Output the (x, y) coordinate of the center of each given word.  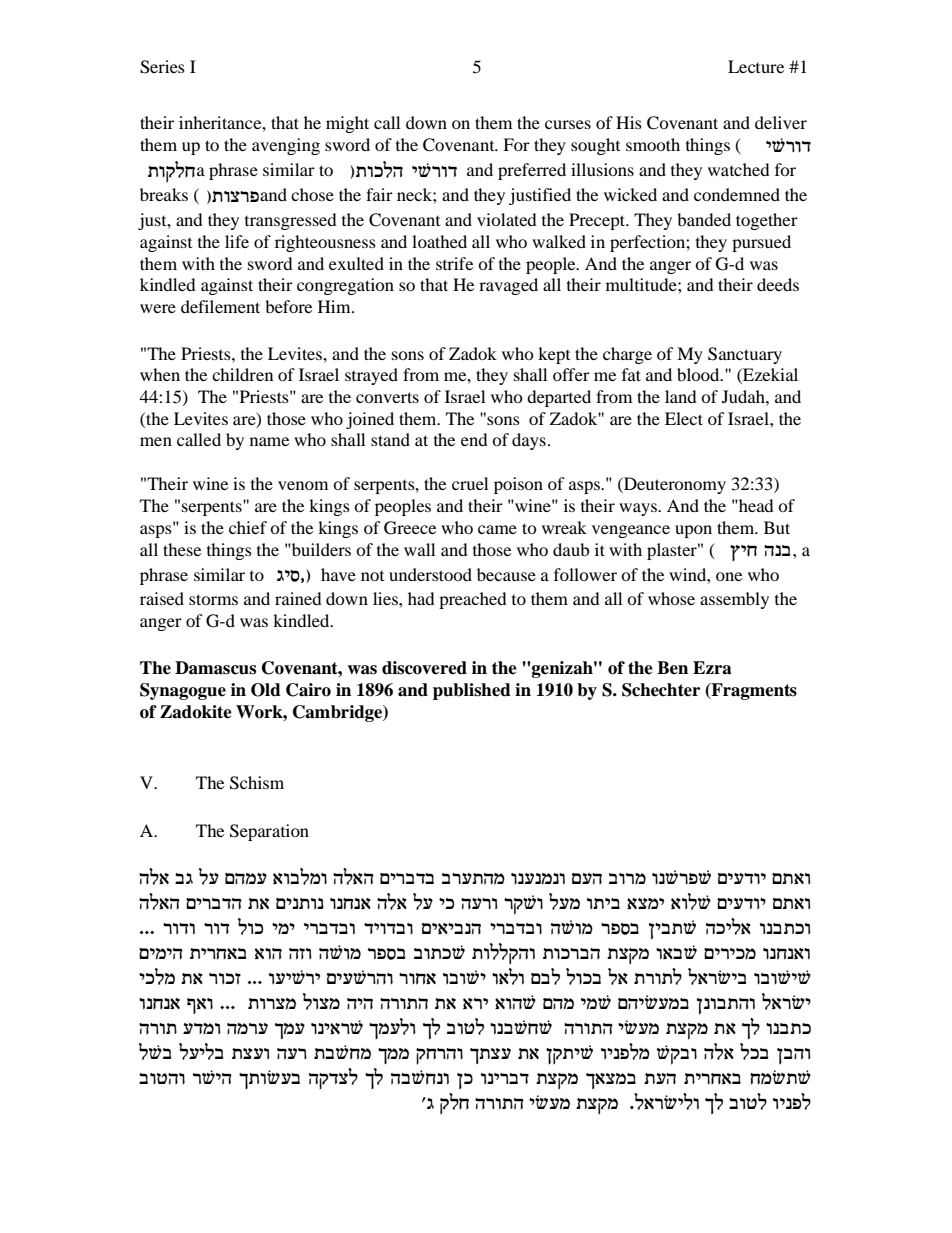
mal (545, 976)
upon (693, 531)
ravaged (508, 286)
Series (162, 67)
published (472, 691)
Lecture (756, 66)
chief (248, 527)
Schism (257, 783)
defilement (220, 306)
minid (161, 954)
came (497, 529)
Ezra (712, 668)
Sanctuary (745, 355)
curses (568, 124)
